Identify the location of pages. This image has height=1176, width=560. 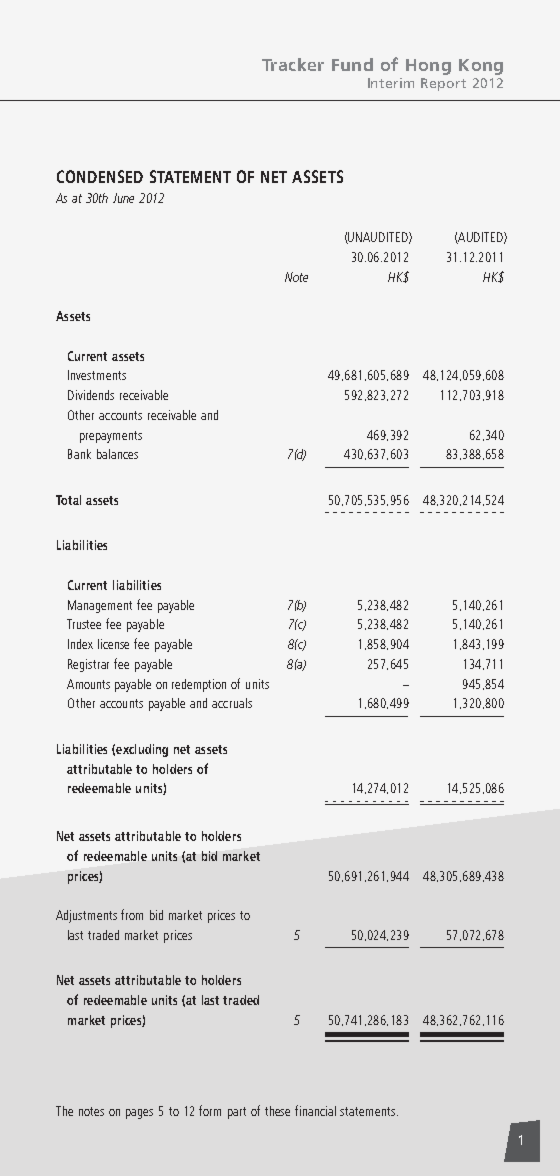
(139, 1114).
